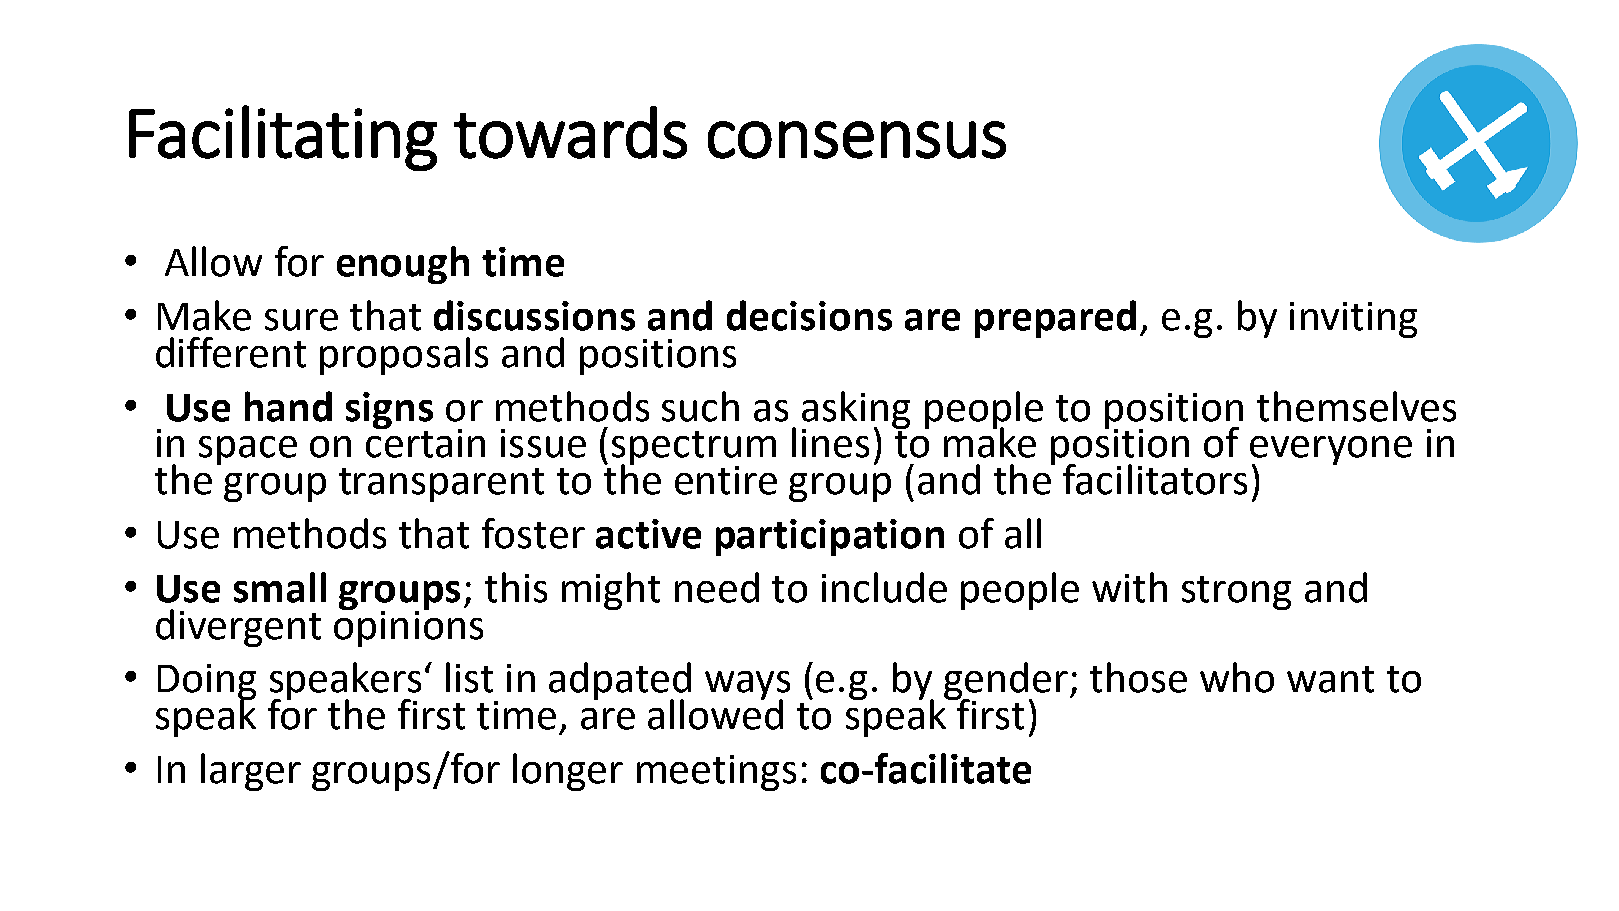 Image resolution: width=1619 pixels, height=911 pixels. I want to click on meetings, so click(716, 773).
